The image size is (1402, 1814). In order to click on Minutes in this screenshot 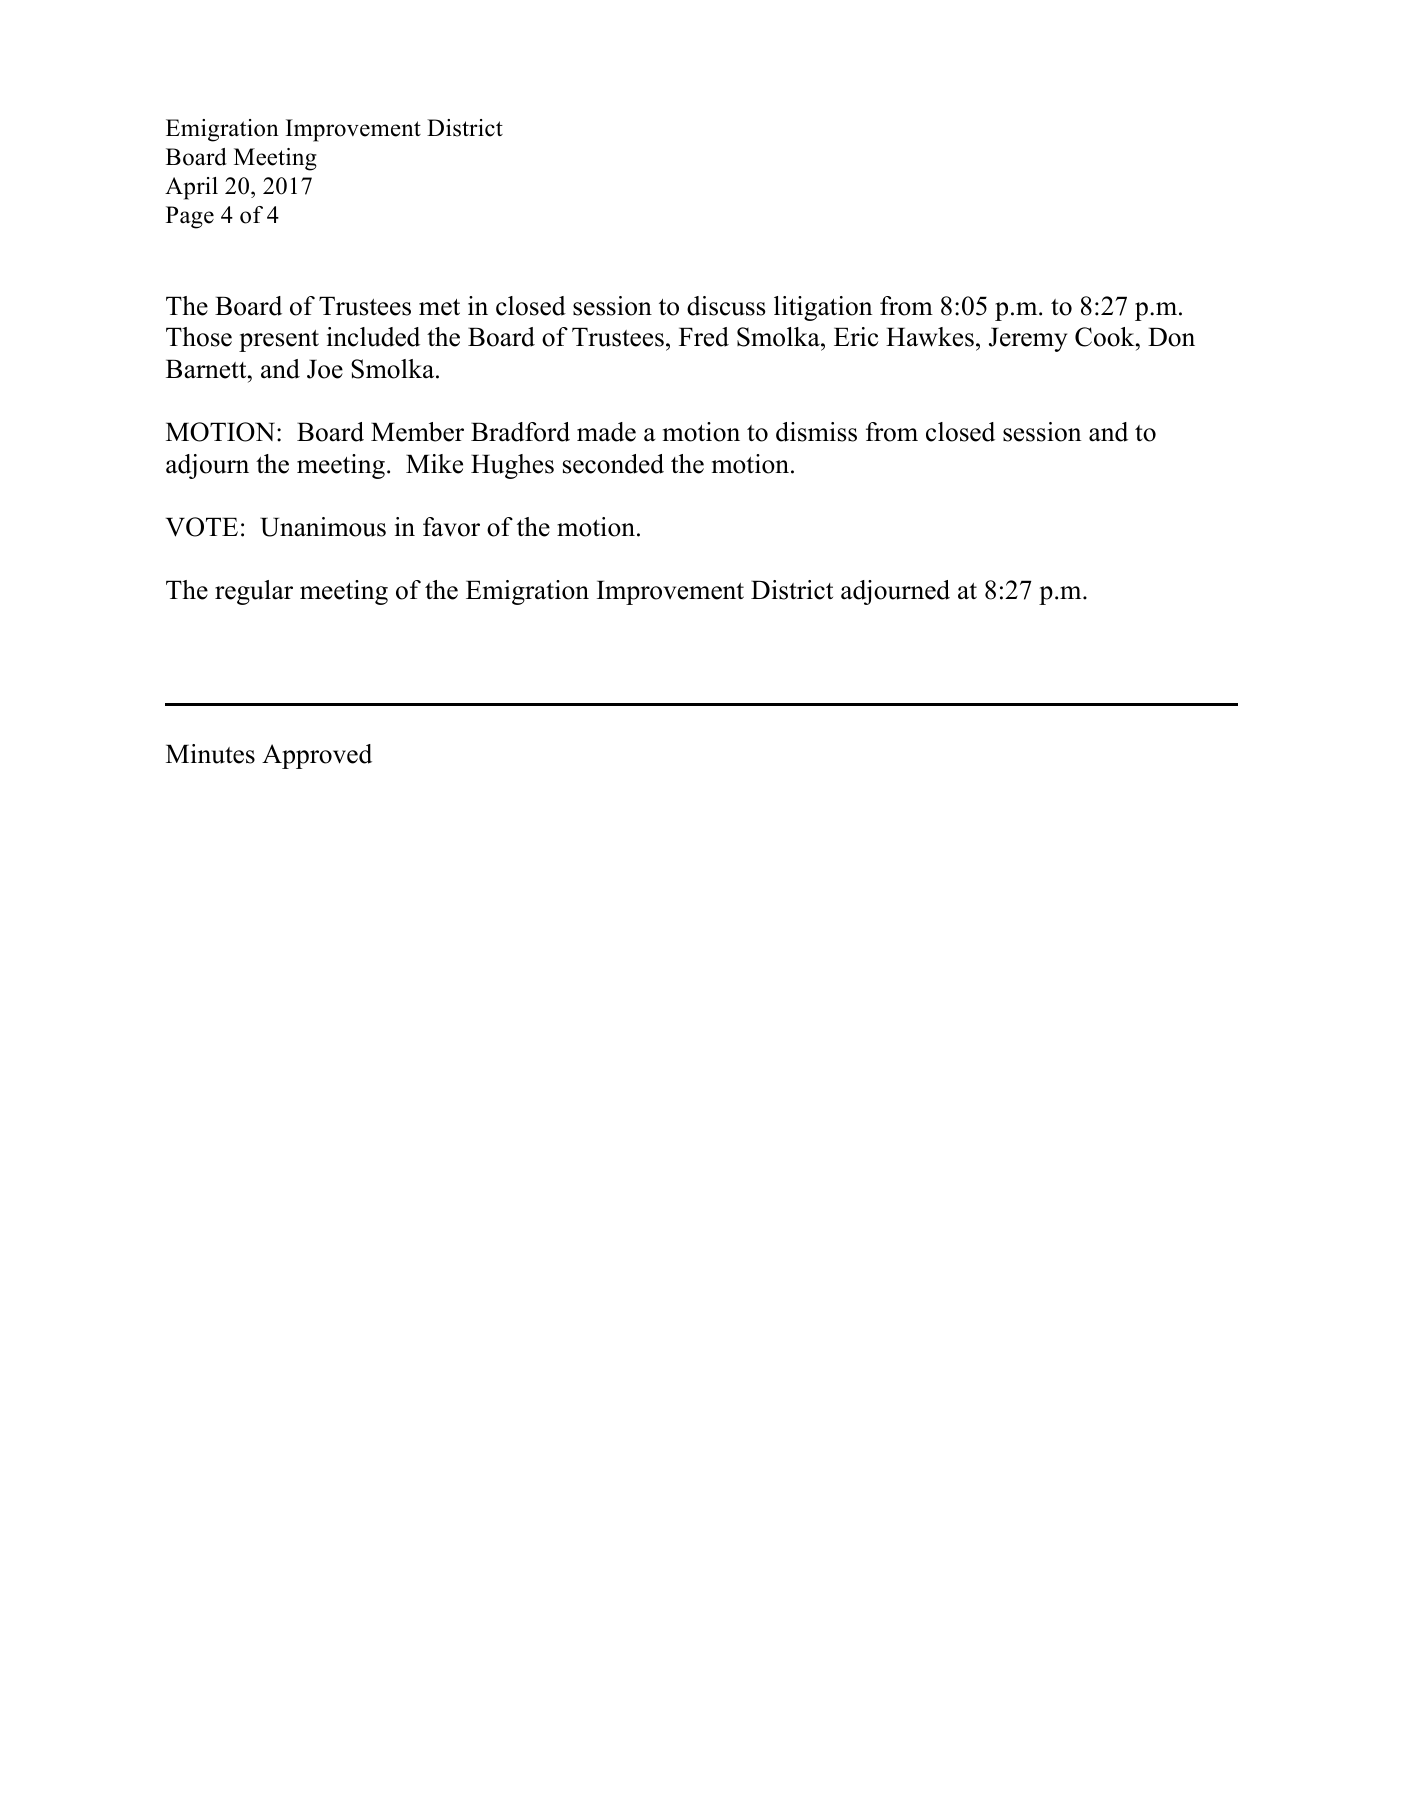, I will do `click(210, 754)`.
